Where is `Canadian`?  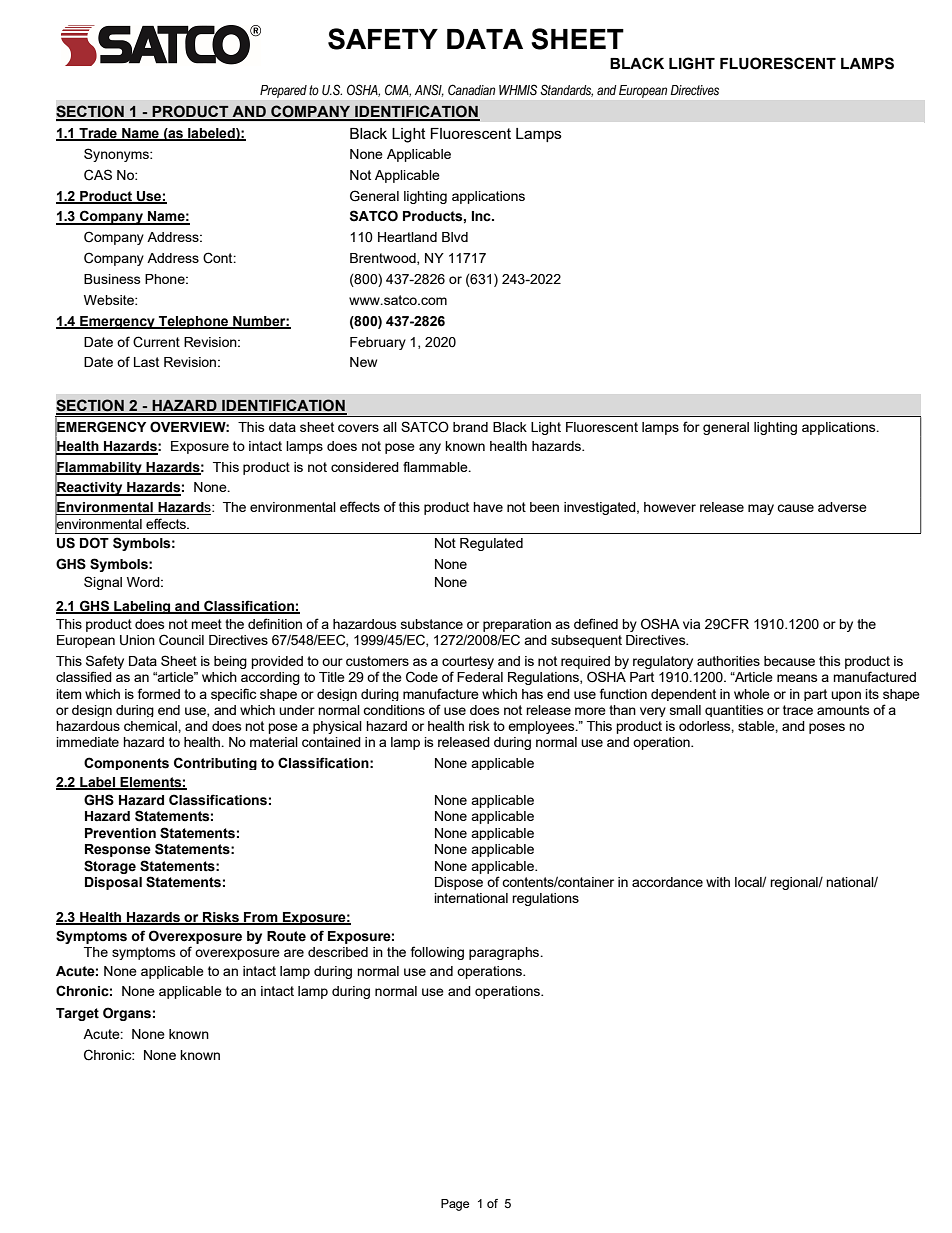
Canadian is located at coordinates (471, 90).
